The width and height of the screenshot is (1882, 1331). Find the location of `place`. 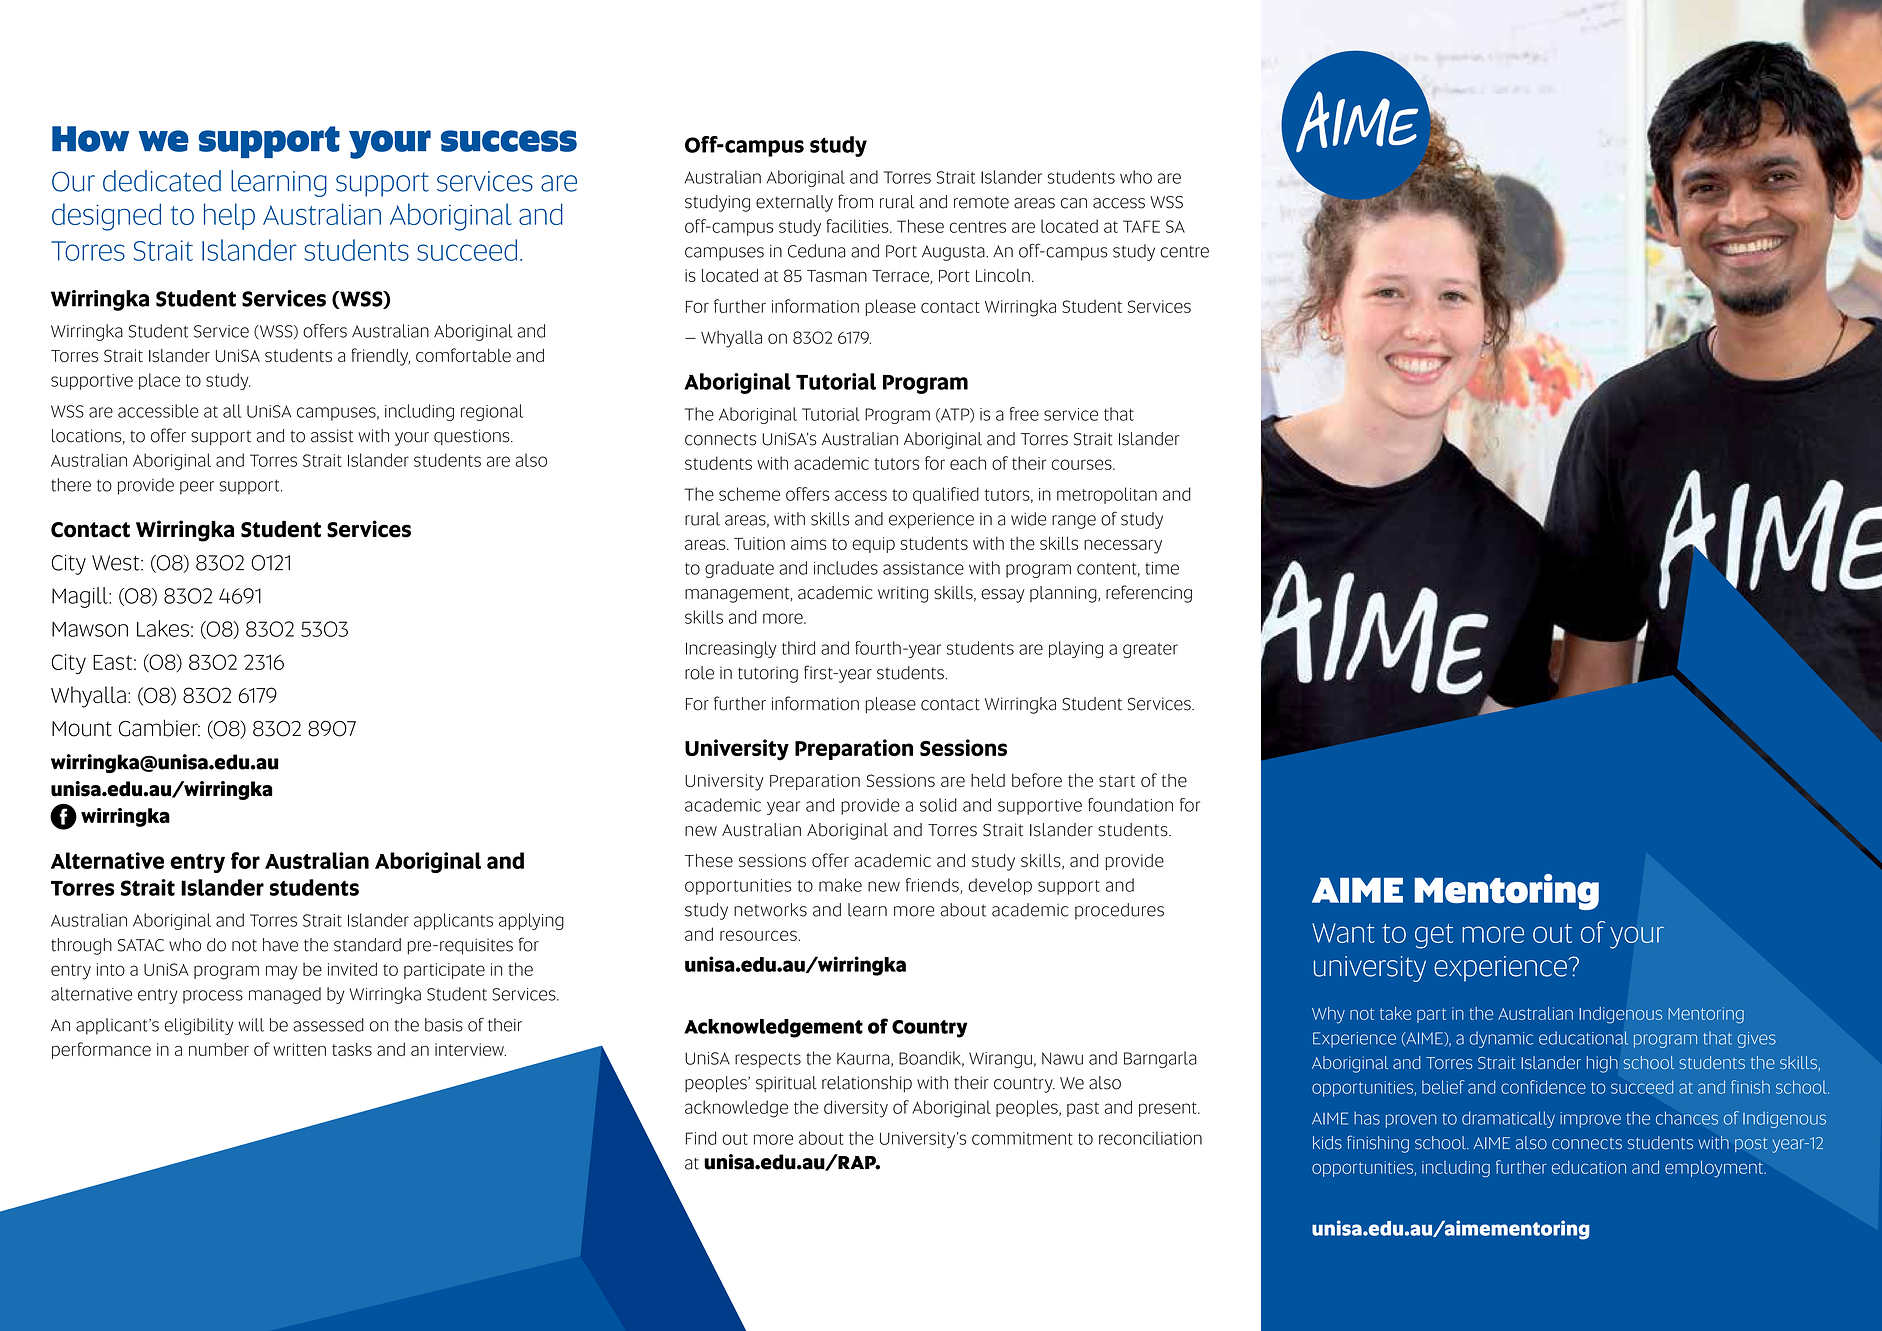

place is located at coordinates (159, 381).
